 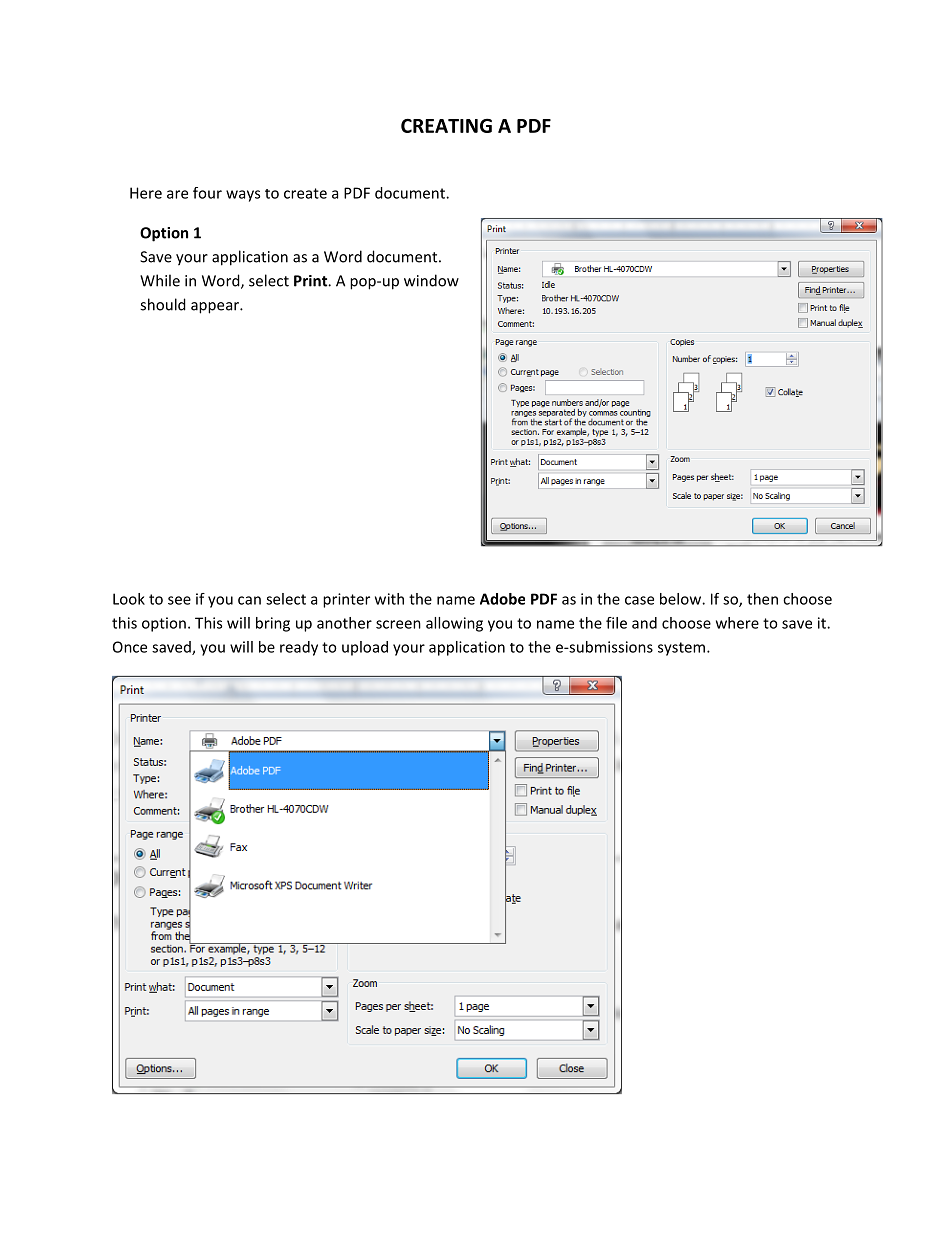 I want to click on appear, so click(x=216, y=308).
